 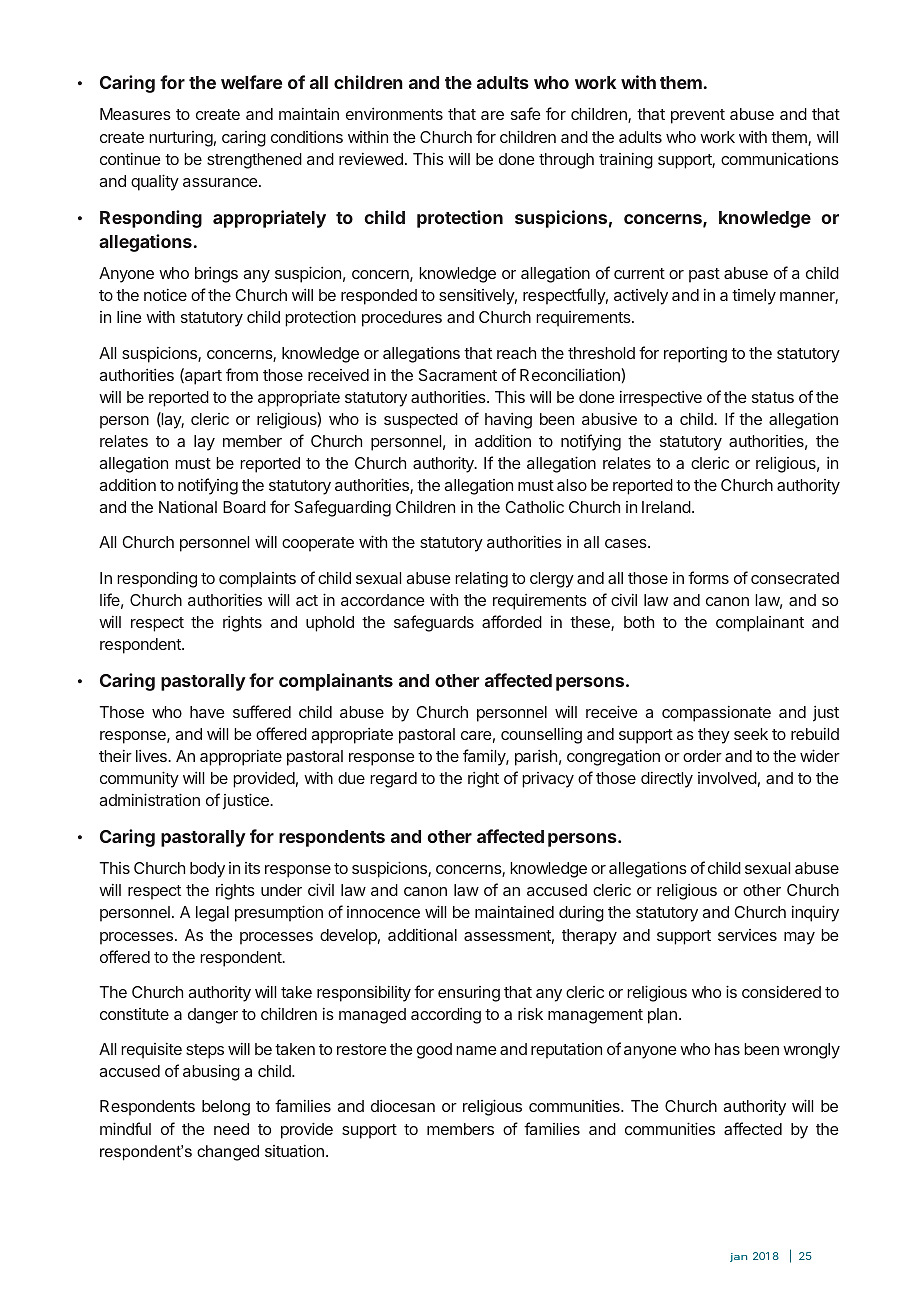 What do you see at coordinates (213, 1016) in the page?
I see `danger` at bounding box center [213, 1016].
